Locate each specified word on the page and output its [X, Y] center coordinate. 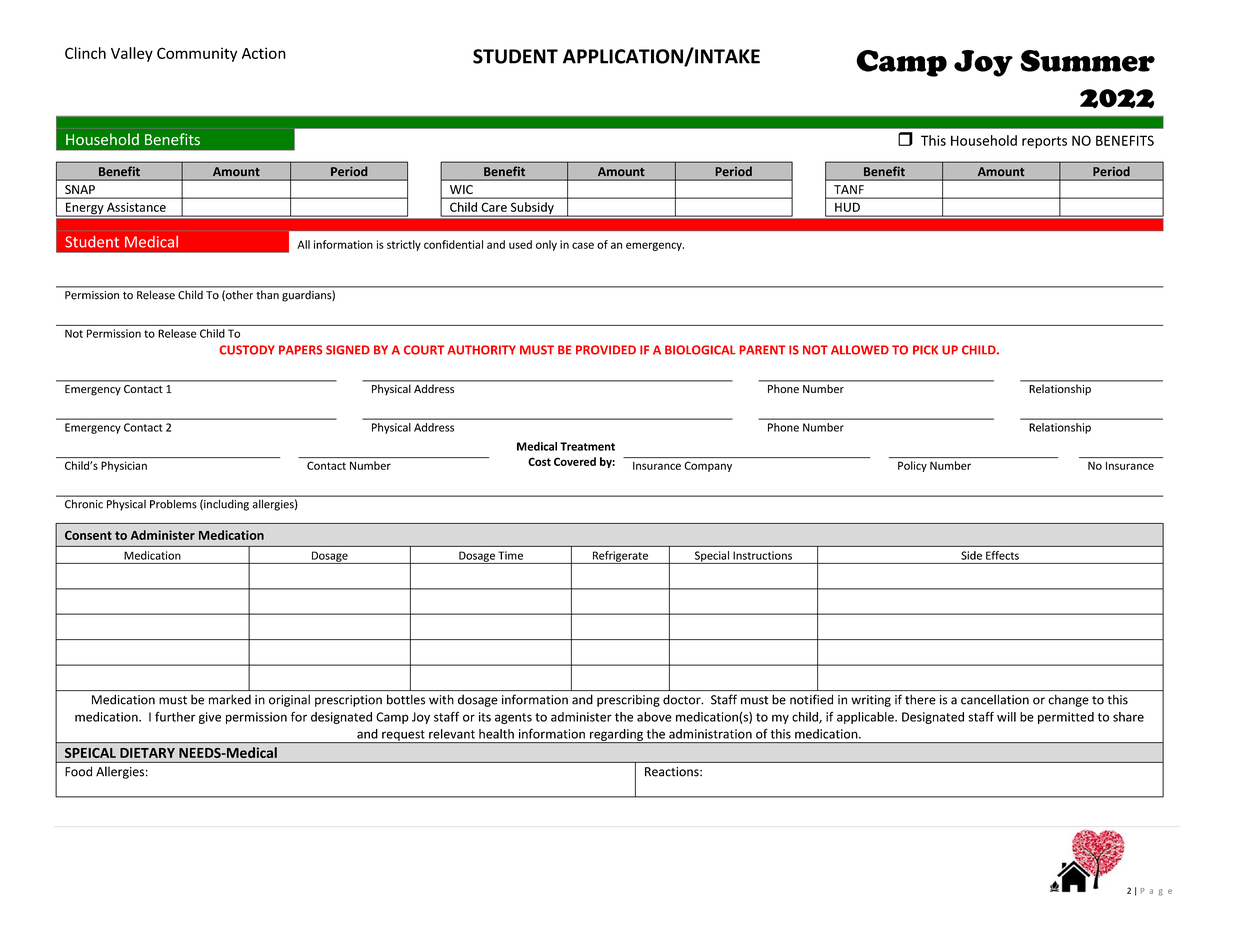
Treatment [587, 446]
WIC [461, 189]
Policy [912, 466]
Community [197, 54]
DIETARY [147, 753]
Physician [124, 466]
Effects [1002, 555]
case [583, 245]
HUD [847, 207]
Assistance [136, 207]
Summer [1087, 61]
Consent [88, 535]
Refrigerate [620, 557]
